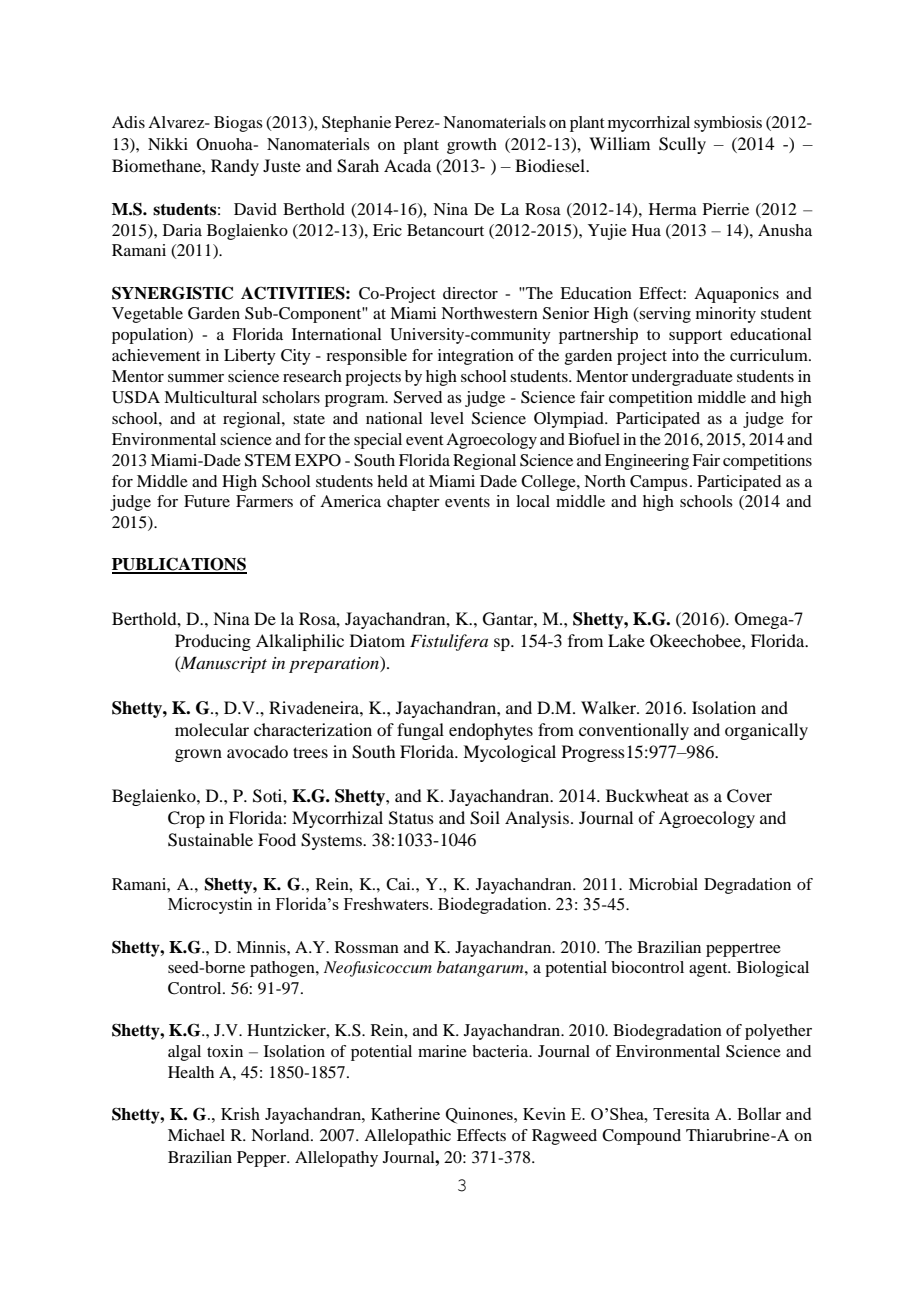 The image size is (924, 1308). Describe the element at coordinates (196, 1135) in the page. I see `Michael` at that location.
